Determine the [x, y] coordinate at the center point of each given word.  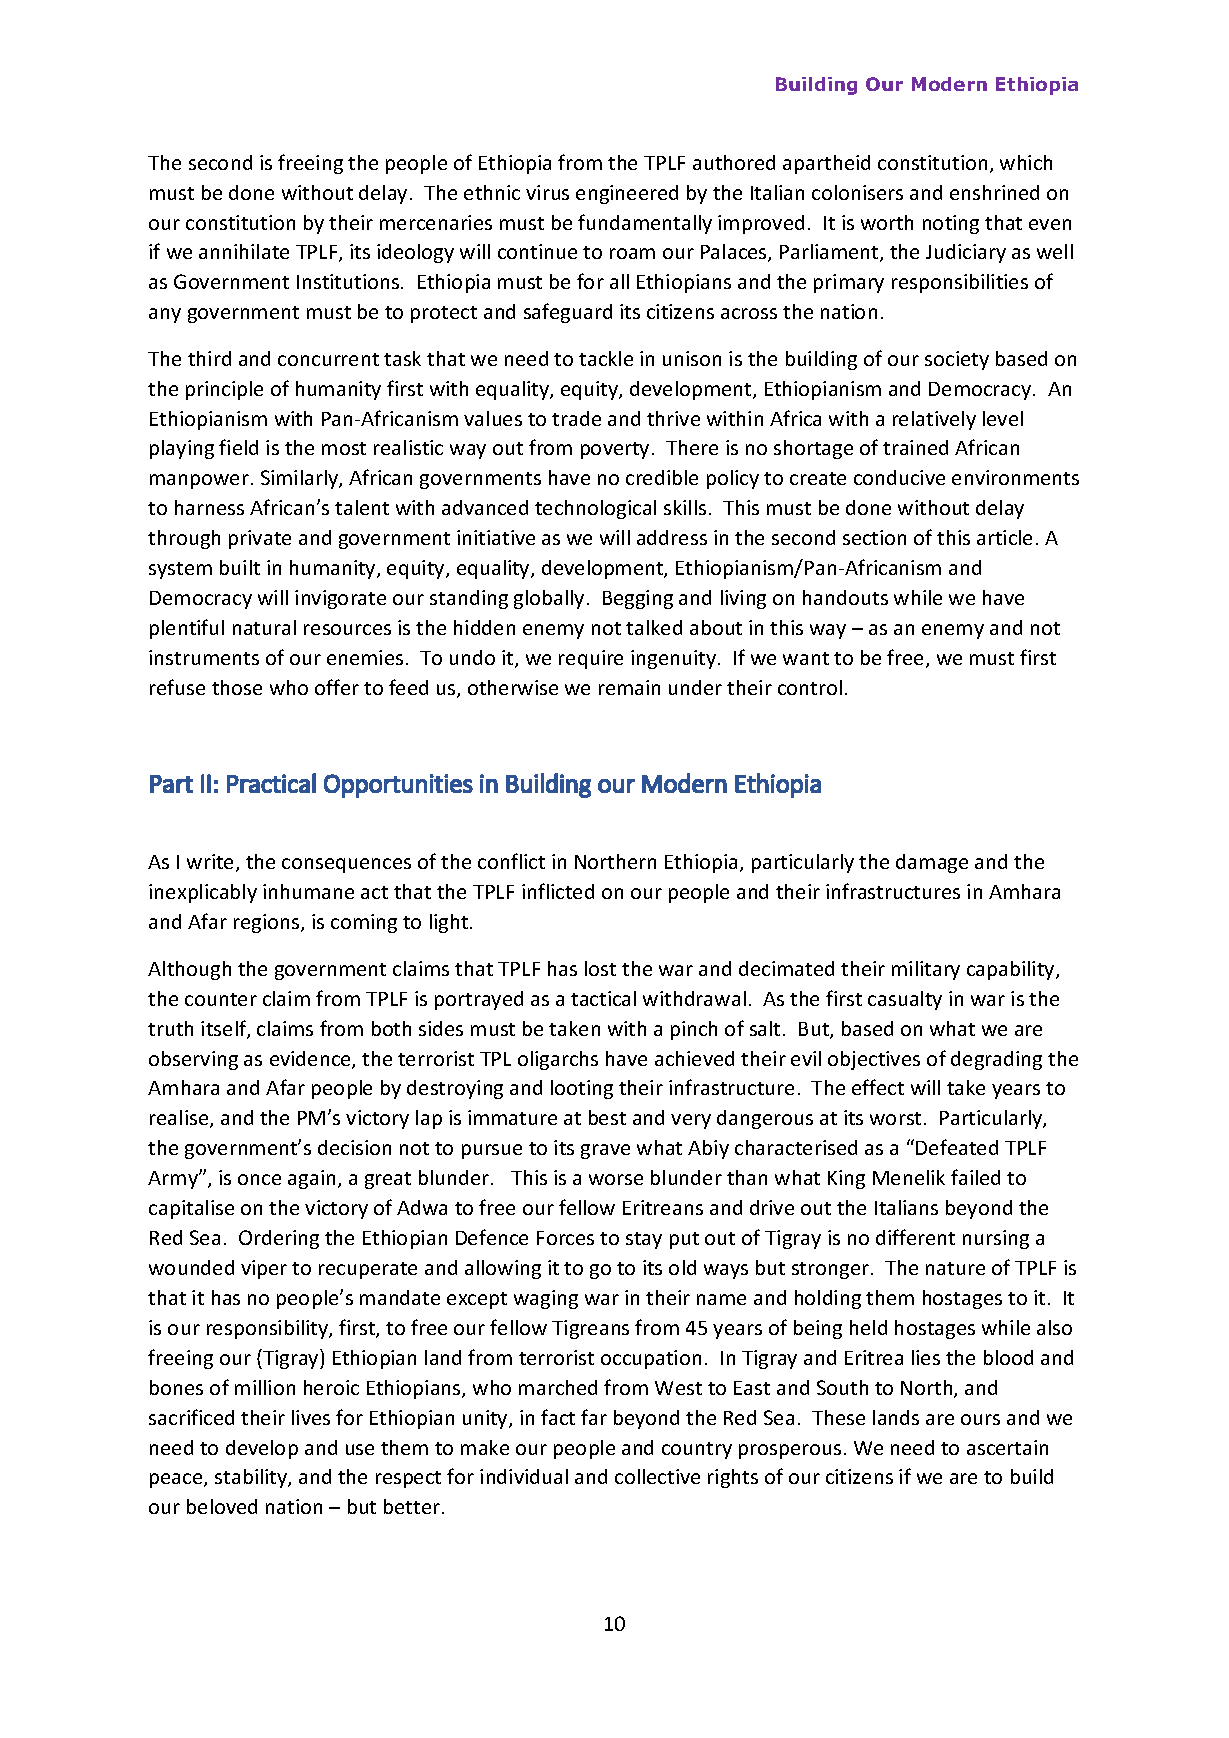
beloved [222, 1506]
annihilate [244, 251]
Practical [271, 783]
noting [951, 224]
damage [932, 863]
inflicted [558, 891]
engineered [627, 194]
